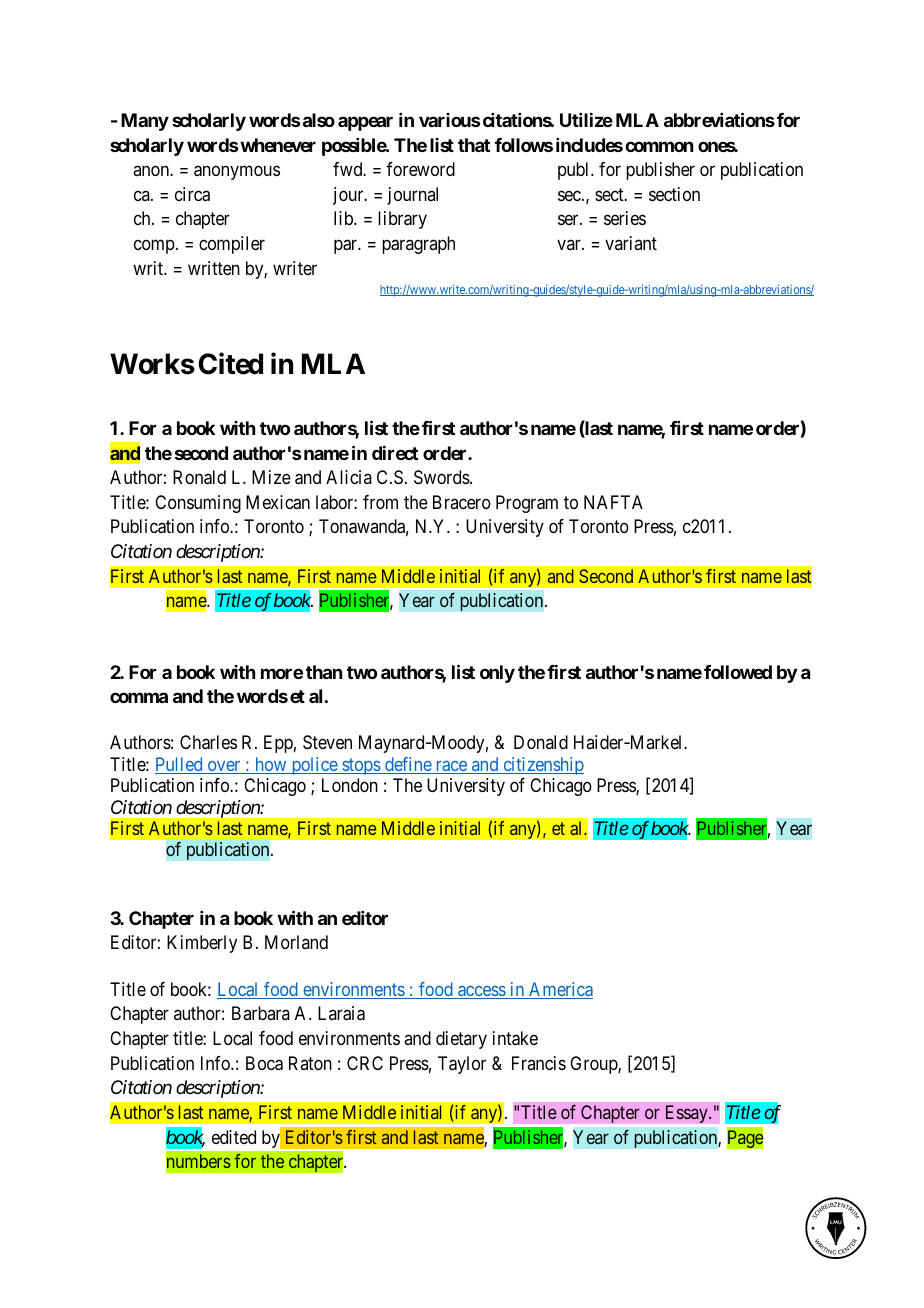  I want to click on citizenship, so click(542, 766).
